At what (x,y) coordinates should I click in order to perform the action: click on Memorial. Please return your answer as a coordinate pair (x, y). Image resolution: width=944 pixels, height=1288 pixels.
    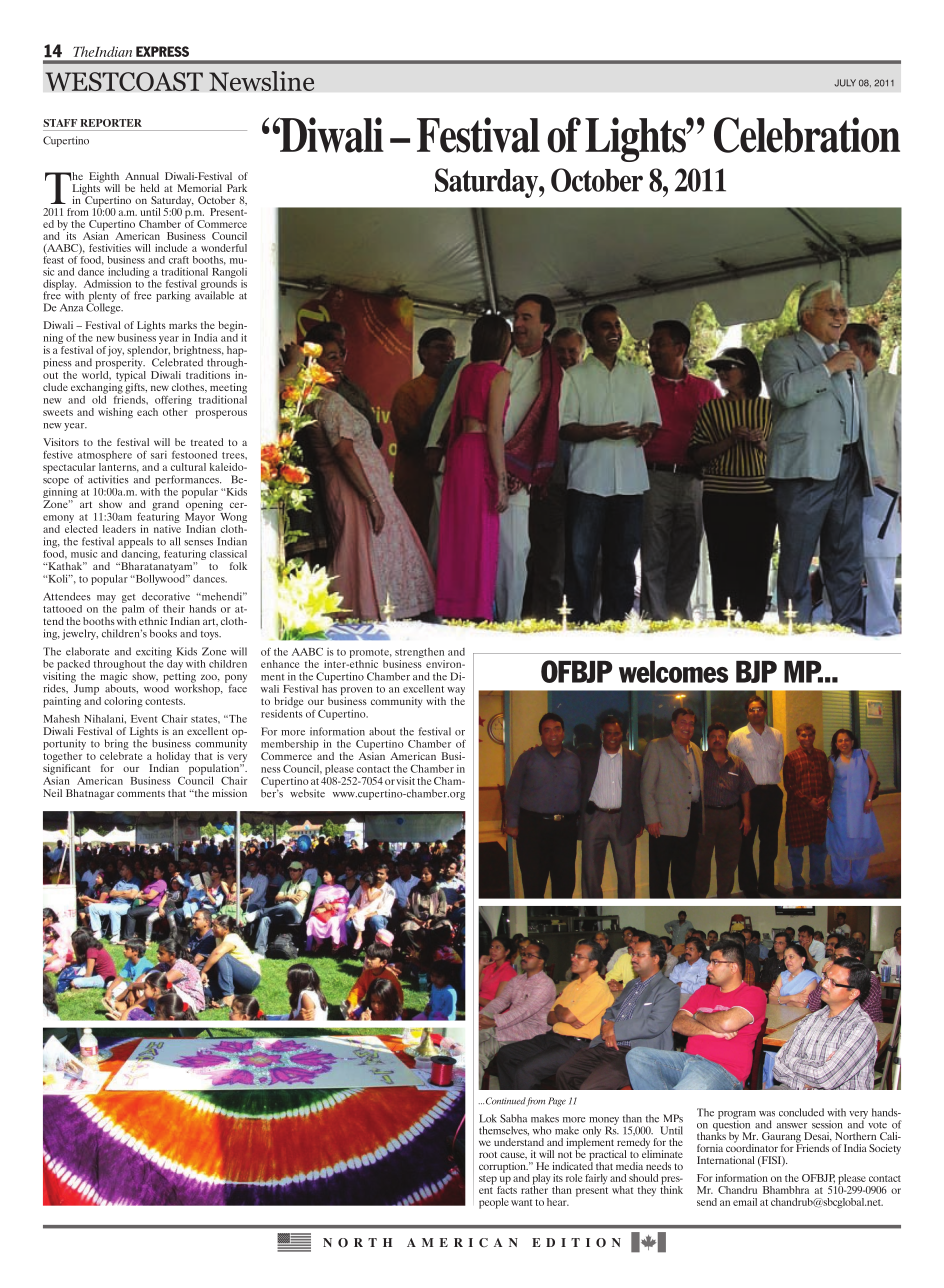
    Looking at the image, I should click on (200, 188).
